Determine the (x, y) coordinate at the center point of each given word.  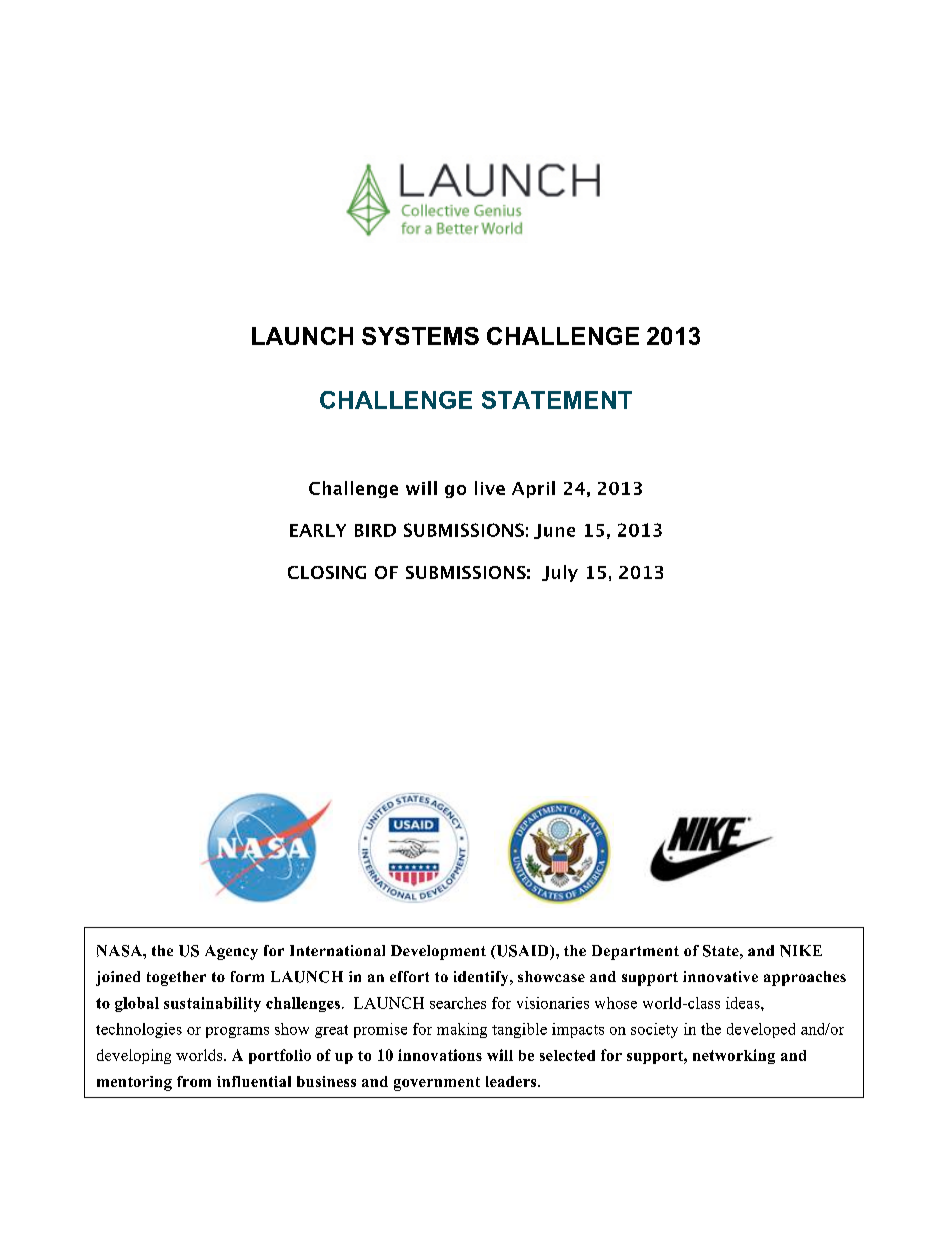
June (554, 531)
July (560, 573)
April (533, 489)
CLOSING (327, 572)
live (490, 488)
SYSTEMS (420, 336)
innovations (440, 1055)
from (194, 1081)
